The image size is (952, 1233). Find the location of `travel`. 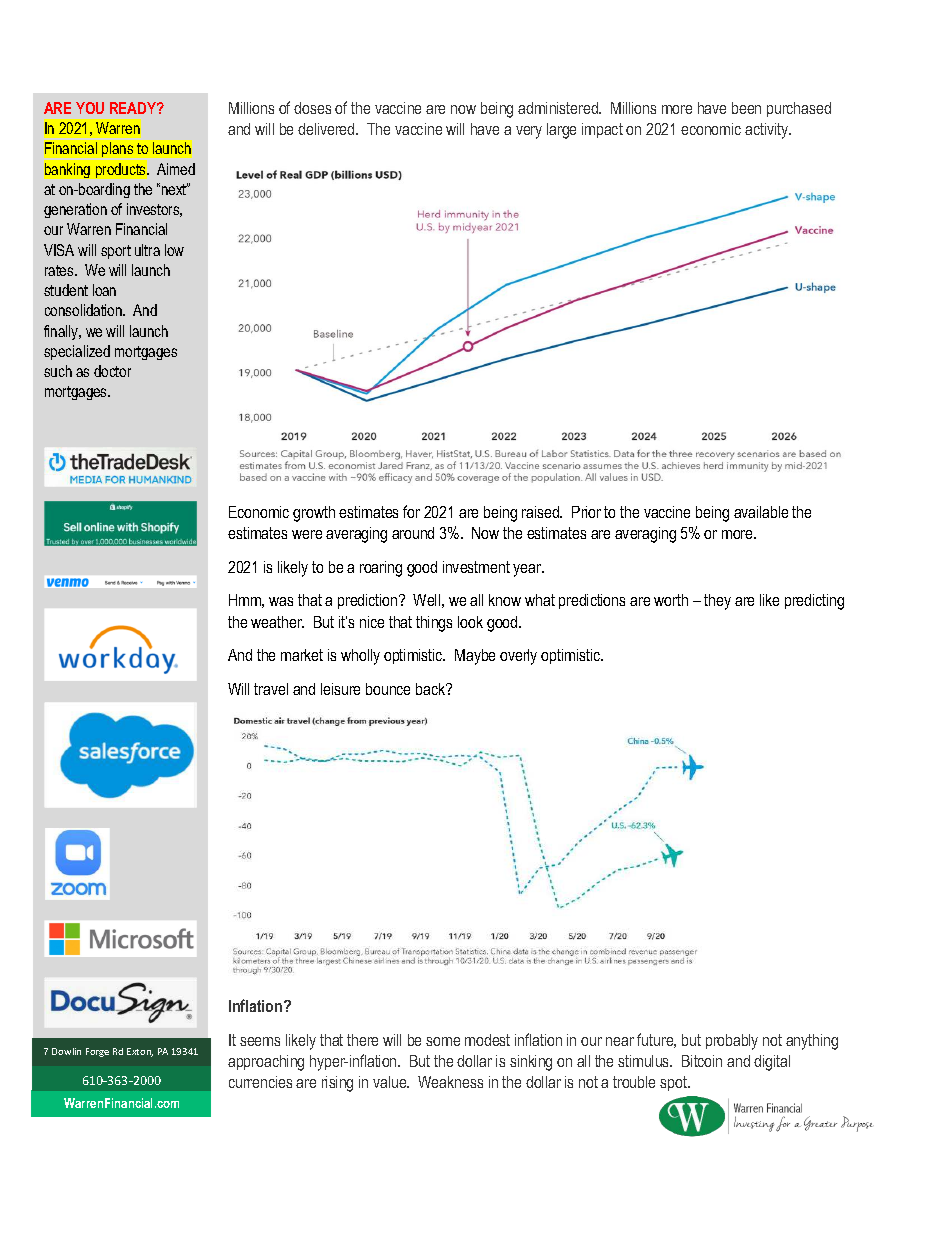

travel is located at coordinates (271, 689).
